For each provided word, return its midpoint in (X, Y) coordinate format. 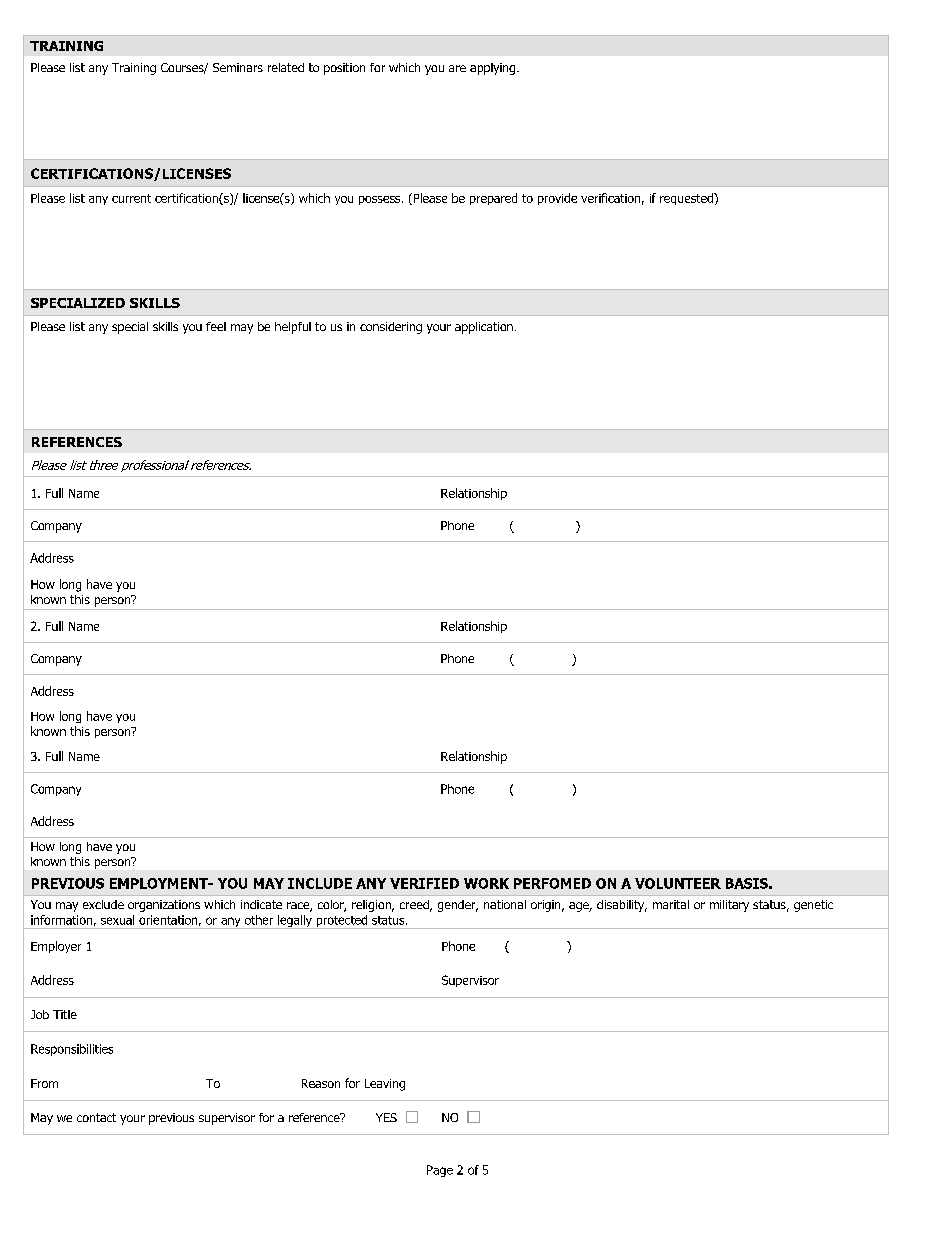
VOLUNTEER (678, 883)
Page (440, 1171)
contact (96, 1117)
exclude (103, 904)
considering (391, 328)
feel (216, 326)
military (729, 906)
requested (687, 199)
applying (494, 69)
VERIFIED (424, 883)
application (484, 328)
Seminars (238, 67)
